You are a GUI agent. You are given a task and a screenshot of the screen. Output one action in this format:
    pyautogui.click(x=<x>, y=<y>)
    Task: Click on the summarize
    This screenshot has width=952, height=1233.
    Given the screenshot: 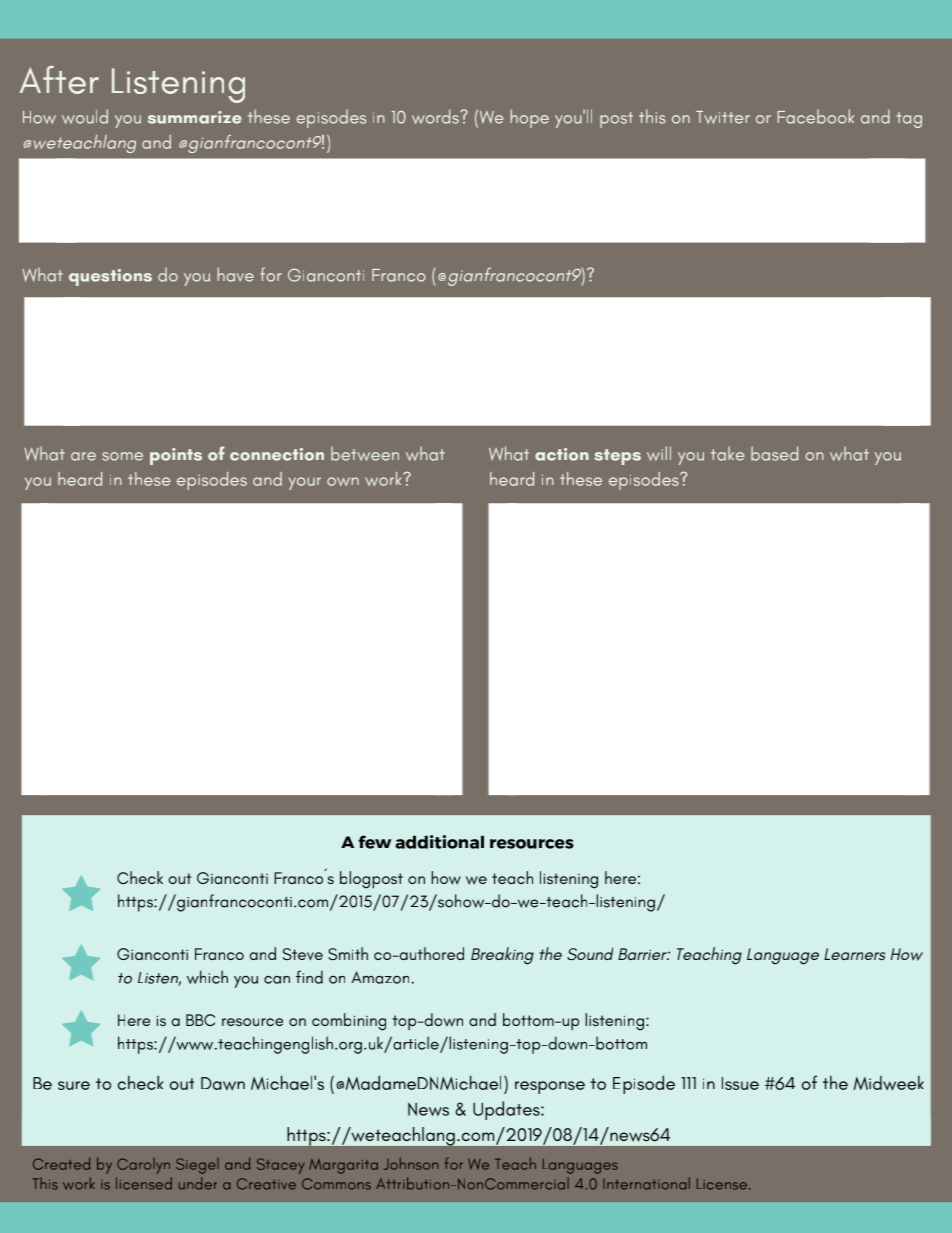 What is the action you would take?
    pyautogui.click(x=195, y=117)
